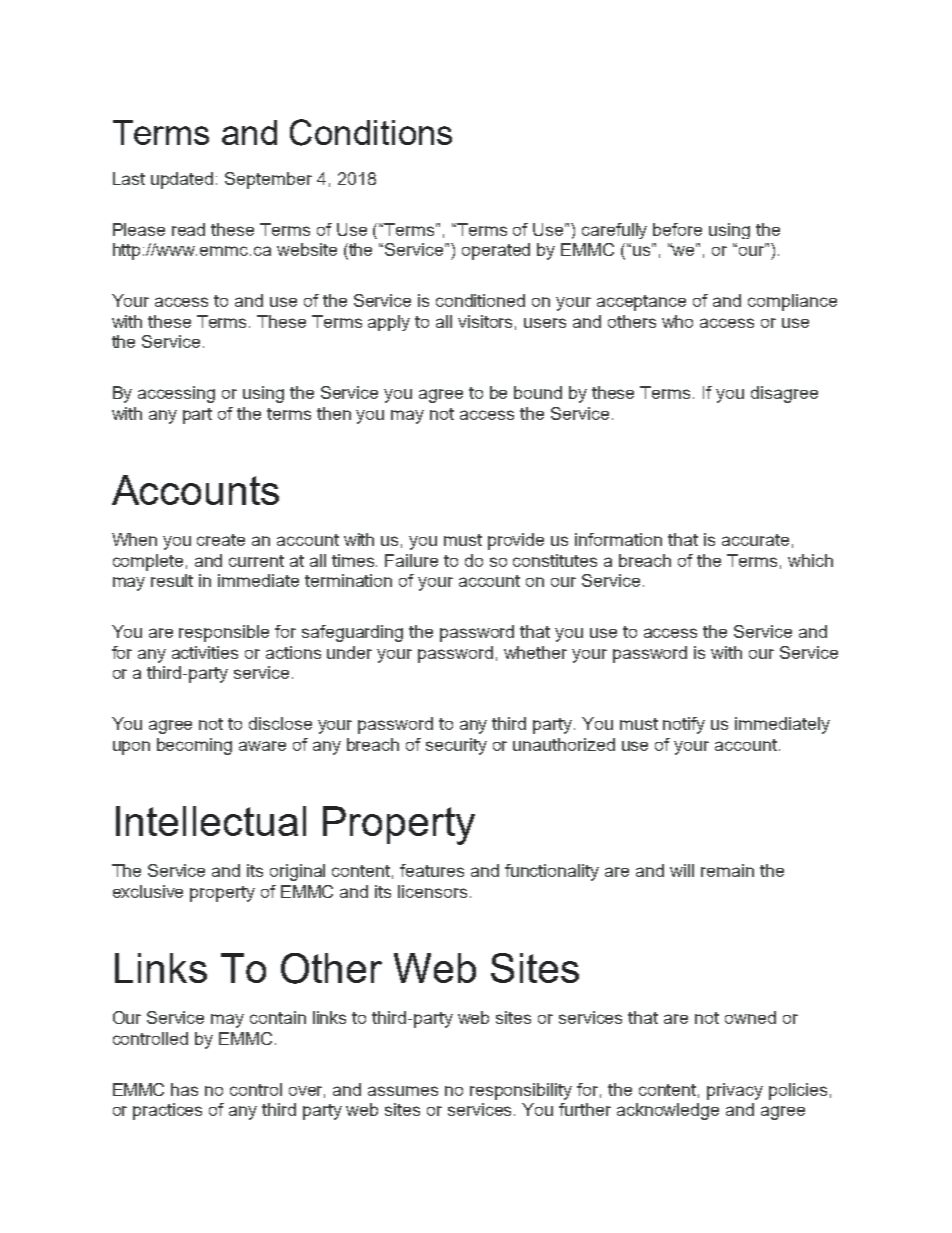  I want to click on notify, so click(684, 725).
